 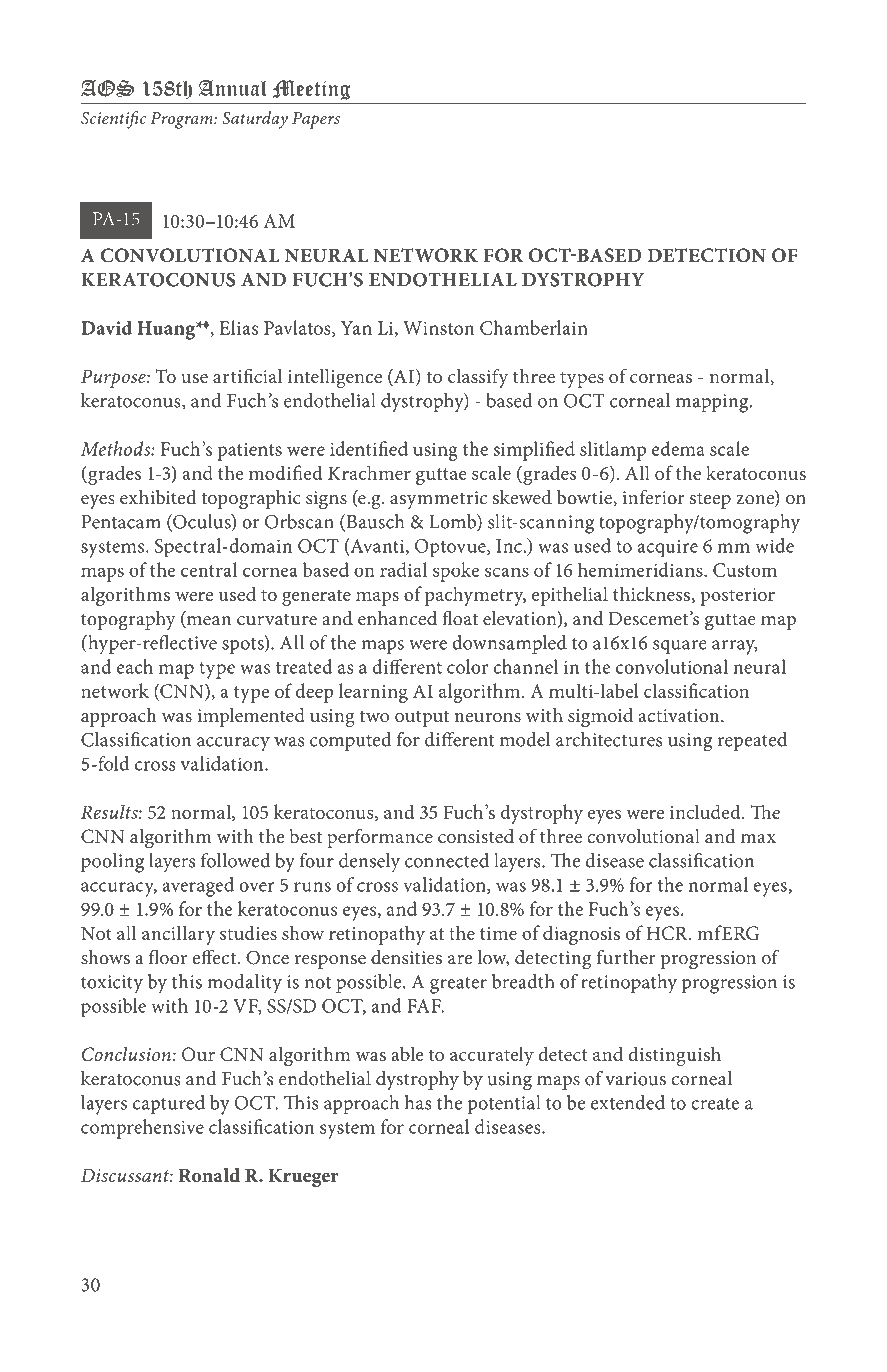 What do you see at coordinates (316, 120) in the screenshot?
I see `Papers` at bounding box center [316, 120].
